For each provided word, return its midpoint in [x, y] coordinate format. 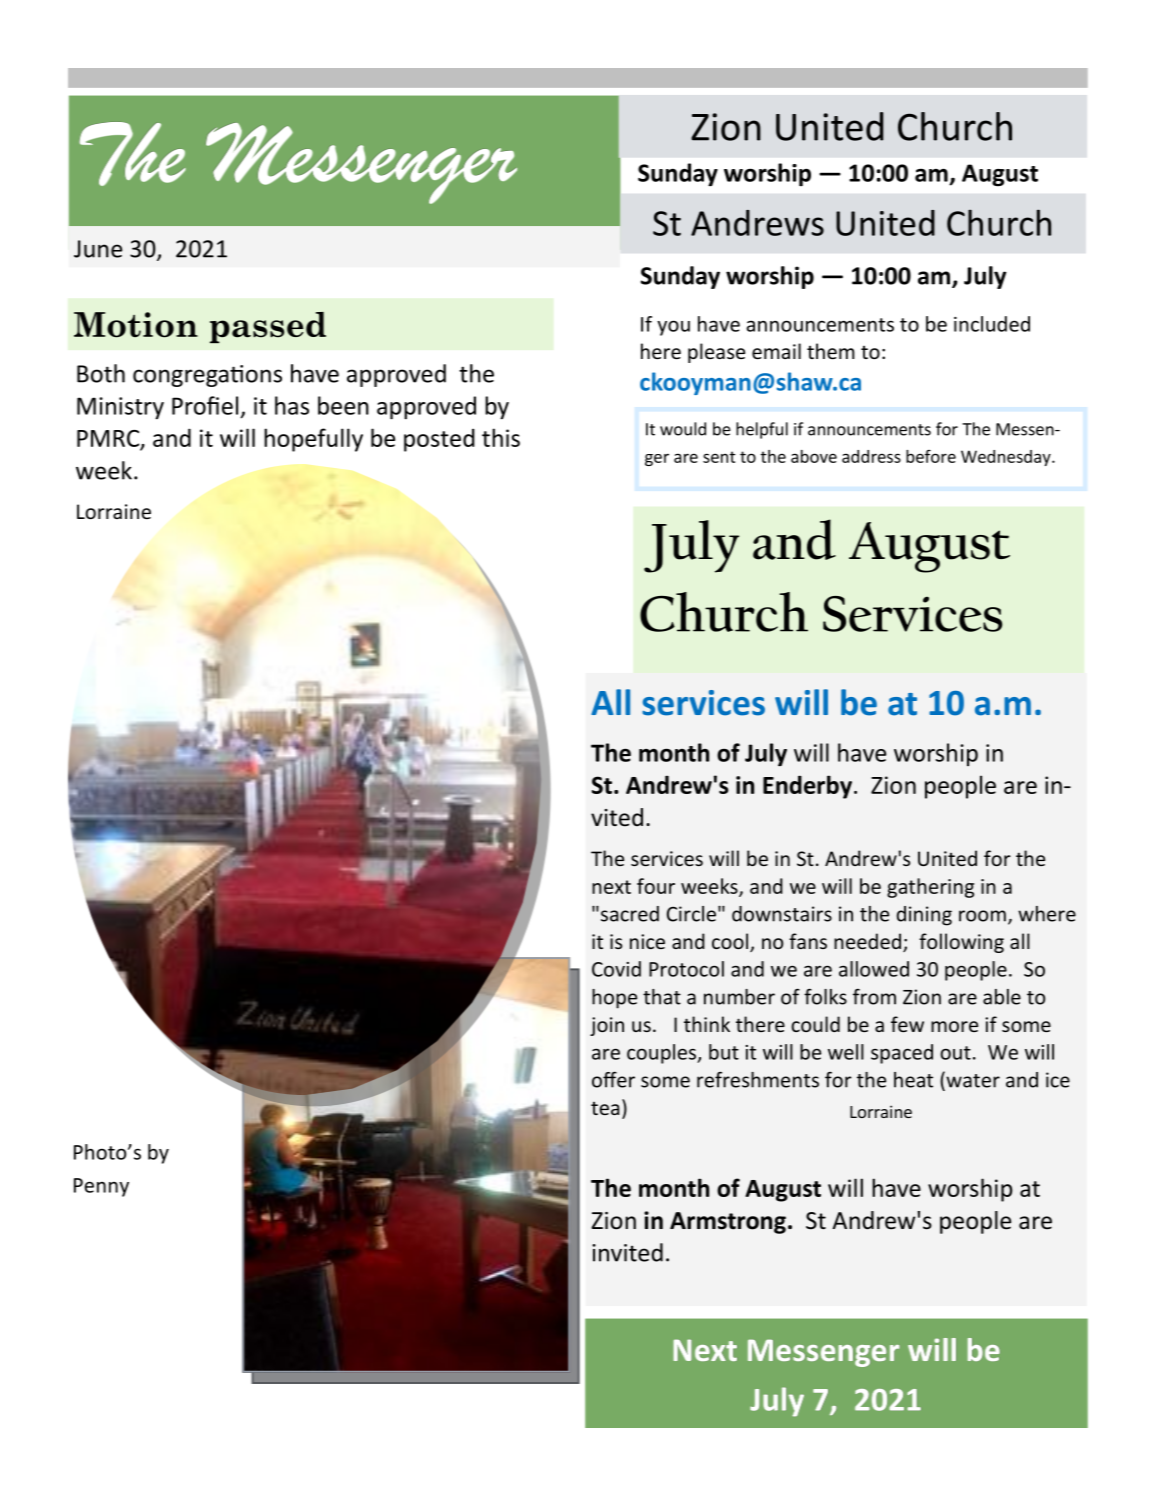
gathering [930, 888]
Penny [101, 1187]
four [656, 886]
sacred [630, 914]
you [673, 328]
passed [268, 327]
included [992, 324]
